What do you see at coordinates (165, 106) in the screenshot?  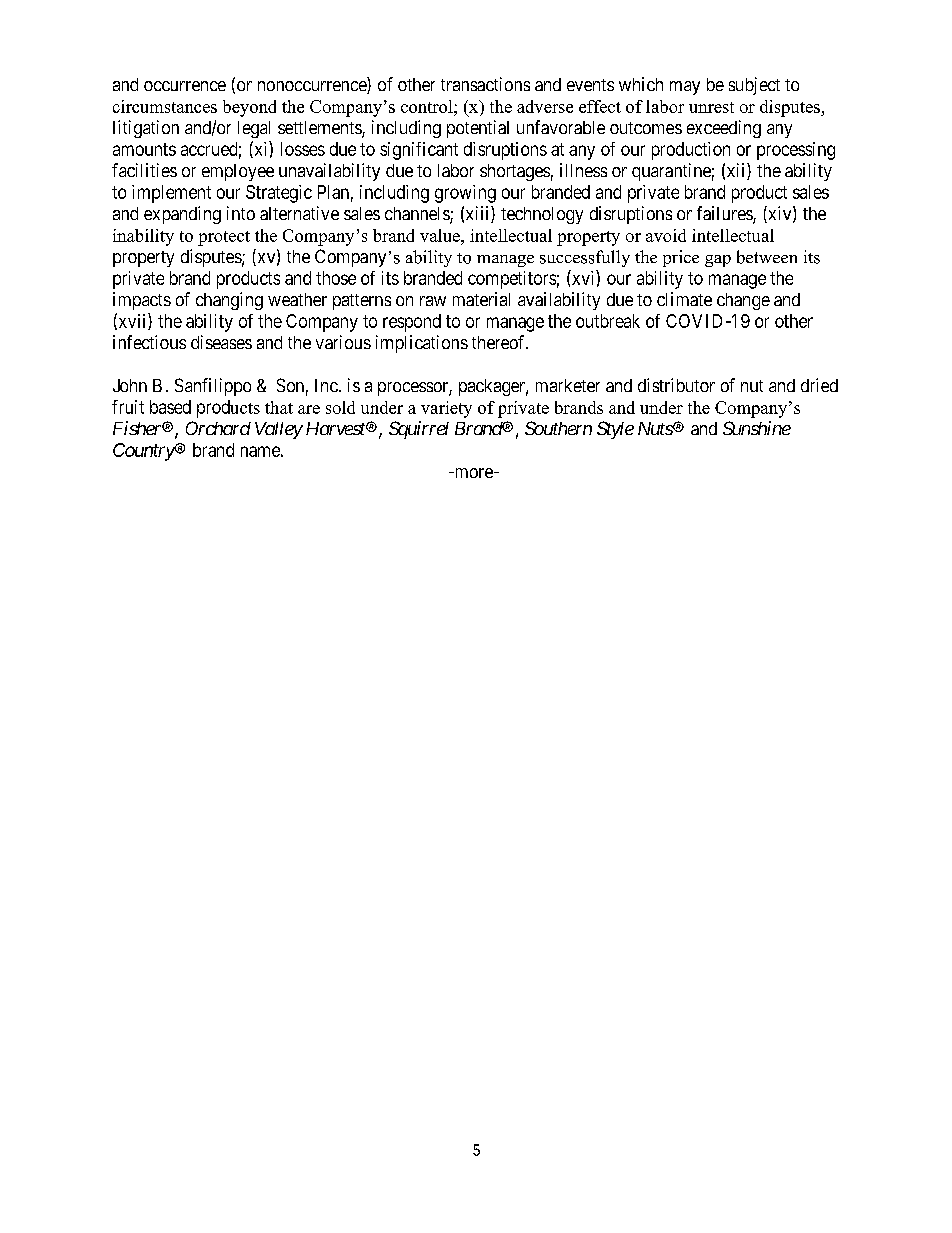 I see `circumstances` at bounding box center [165, 106].
